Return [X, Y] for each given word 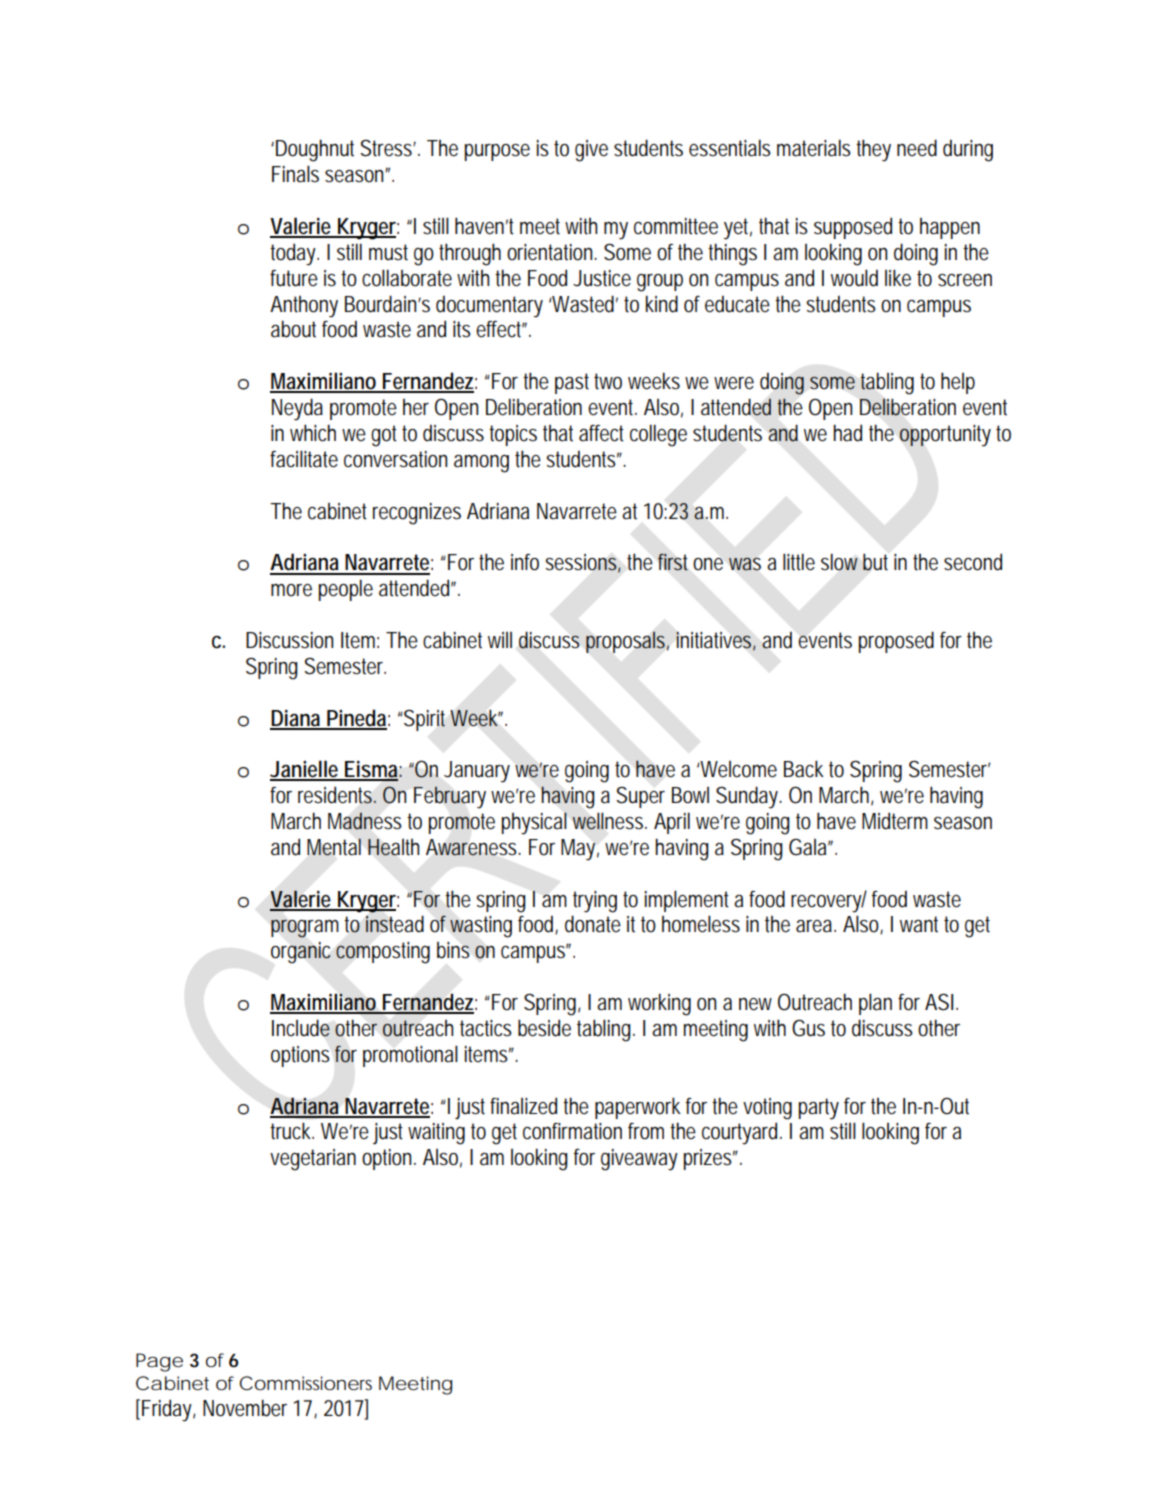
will [500, 640]
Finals [295, 174]
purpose [497, 152]
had [847, 433]
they [873, 150]
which [313, 433]
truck [292, 1131]
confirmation [572, 1131]
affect [601, 433]
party [819, 1109]
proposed [896, 642]
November [245, 1408]
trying [595, 902]
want [919, 924]
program [305, 928]
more [291, 590]
